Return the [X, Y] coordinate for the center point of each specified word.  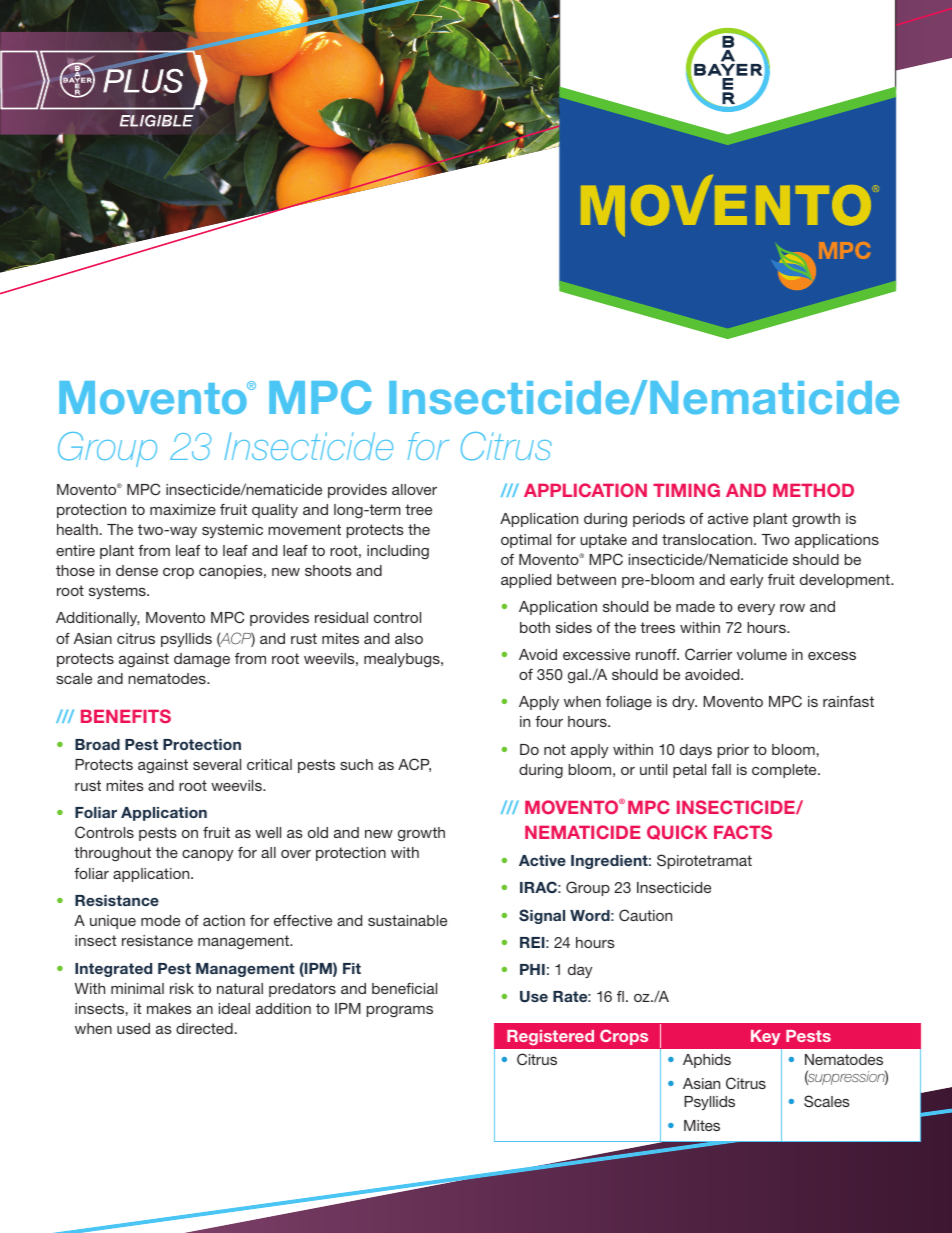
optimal [526, 541]
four [549, 721]
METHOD [813, 490]
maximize [183, 509]
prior [733, 751]
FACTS [743, 832]
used [133, 1028]
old [318, 832]
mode [160, 920]
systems [118, 592]
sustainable [407, 920]
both [535, 627]
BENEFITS [126, 716]
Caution [645, 915]
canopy [207, 855]
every [756, 609]
